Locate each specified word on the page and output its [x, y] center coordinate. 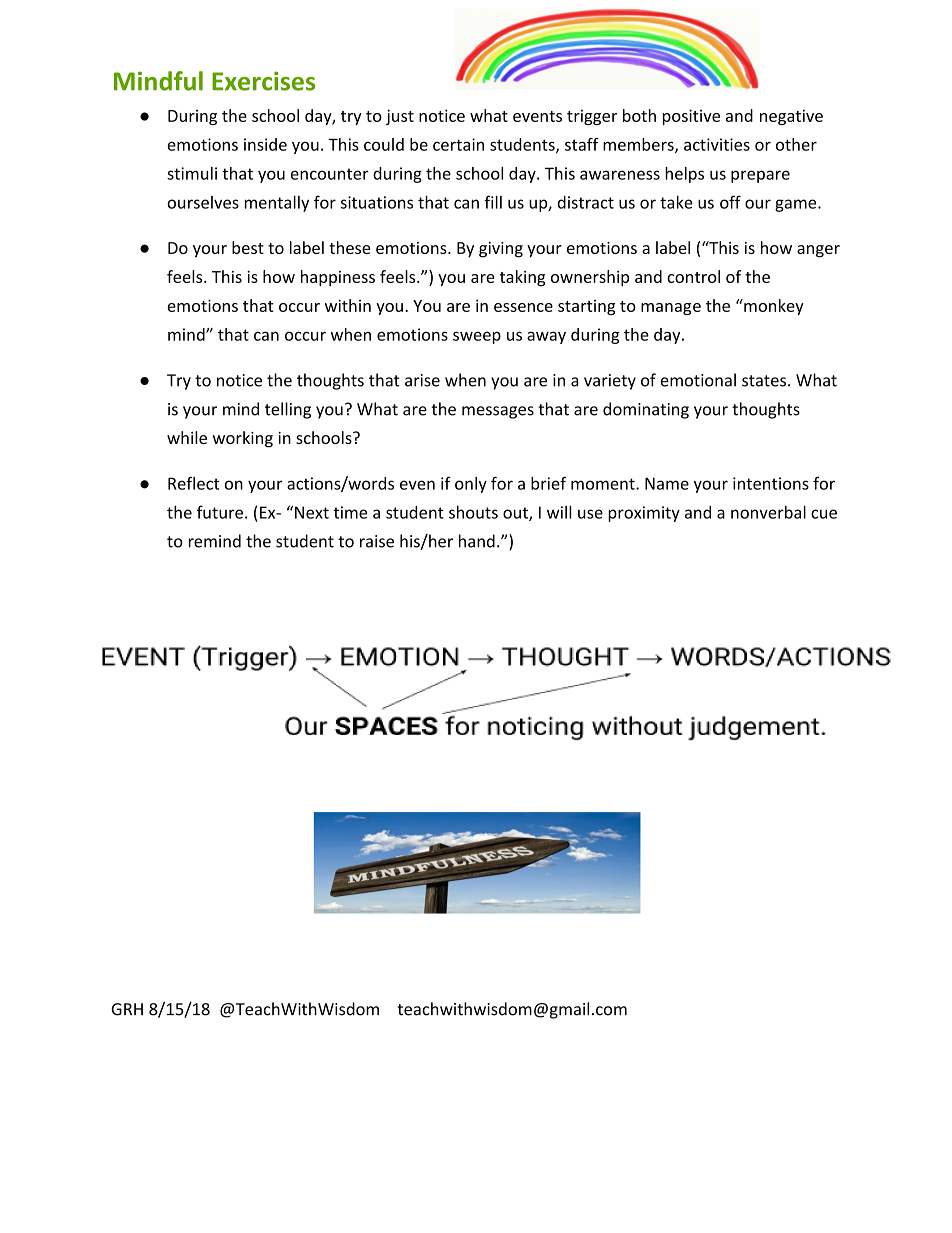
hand [477, 541]
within [348, 305]
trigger [592, 117]
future [220, 512]
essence [523, 307]
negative [791, 117]
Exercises [263, 81]
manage [671, 309]
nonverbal [768, 512]
